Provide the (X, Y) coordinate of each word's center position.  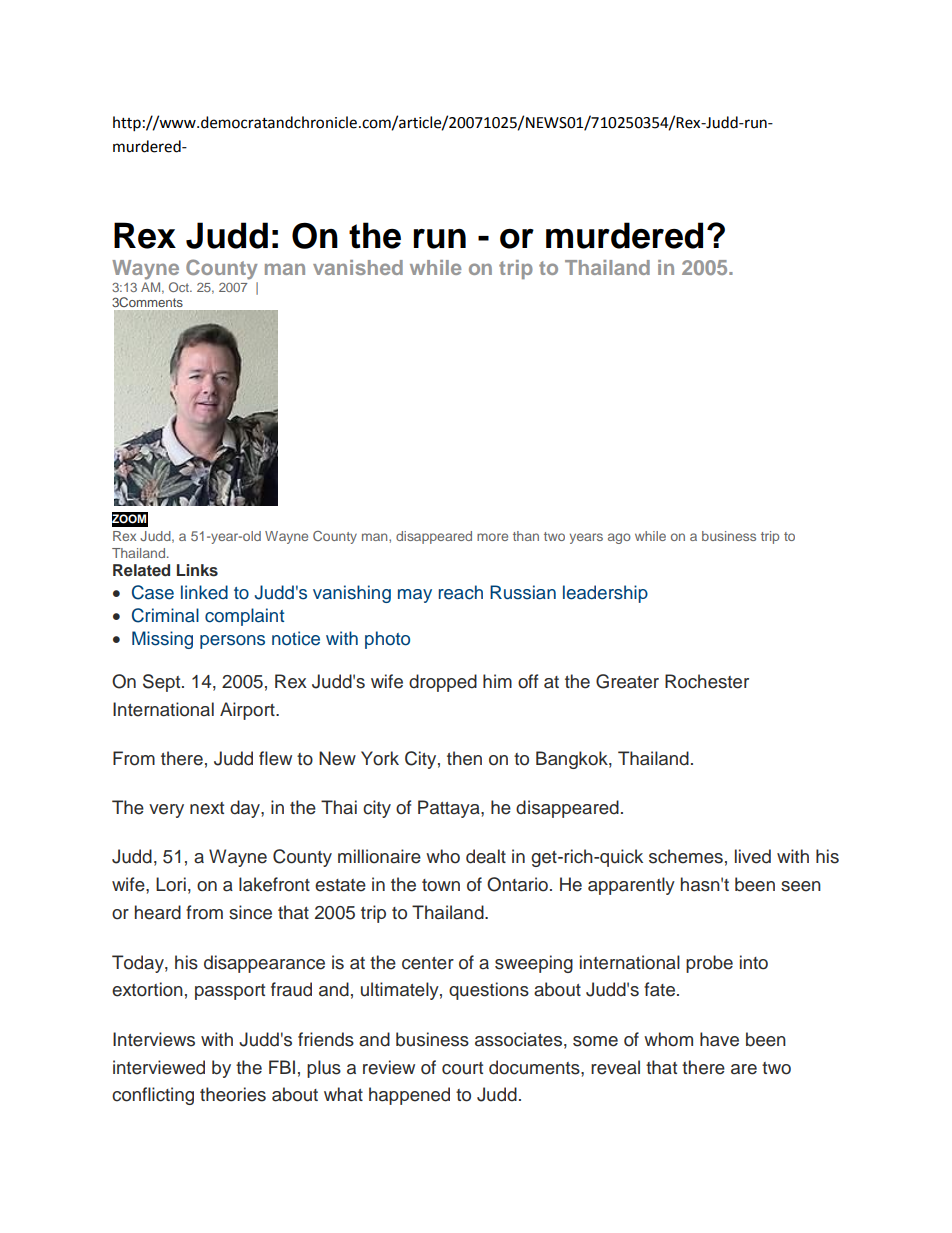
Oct (180, 287)
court (462, 1068)
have (719, 1039)
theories (233, 1094)
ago (619, 538)
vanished (358, 267)
